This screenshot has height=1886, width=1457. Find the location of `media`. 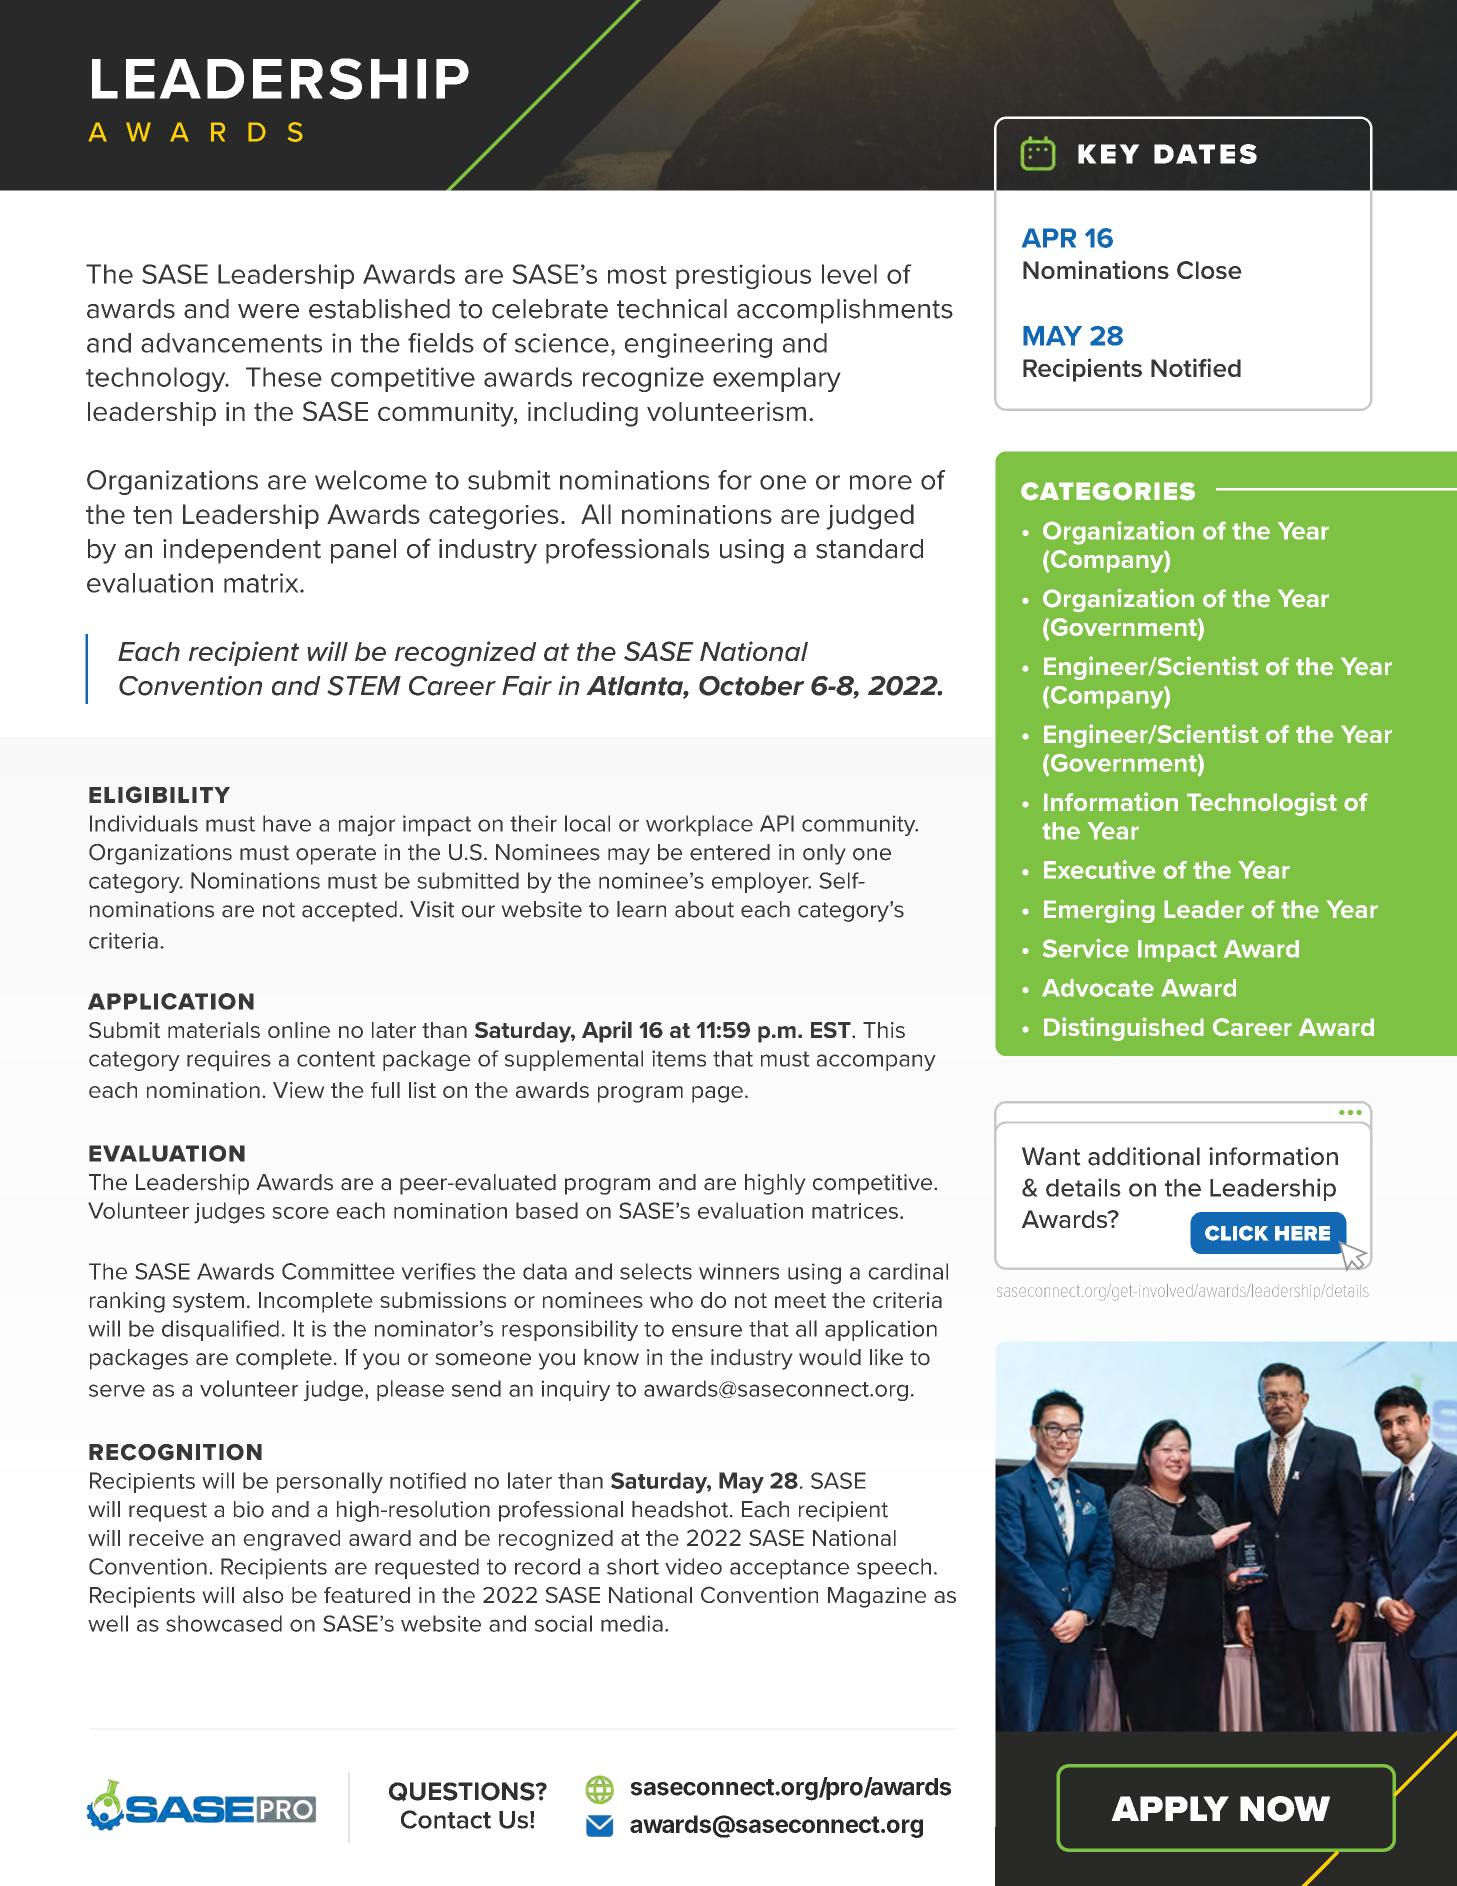

media is located at coordinates (632, 1623).
